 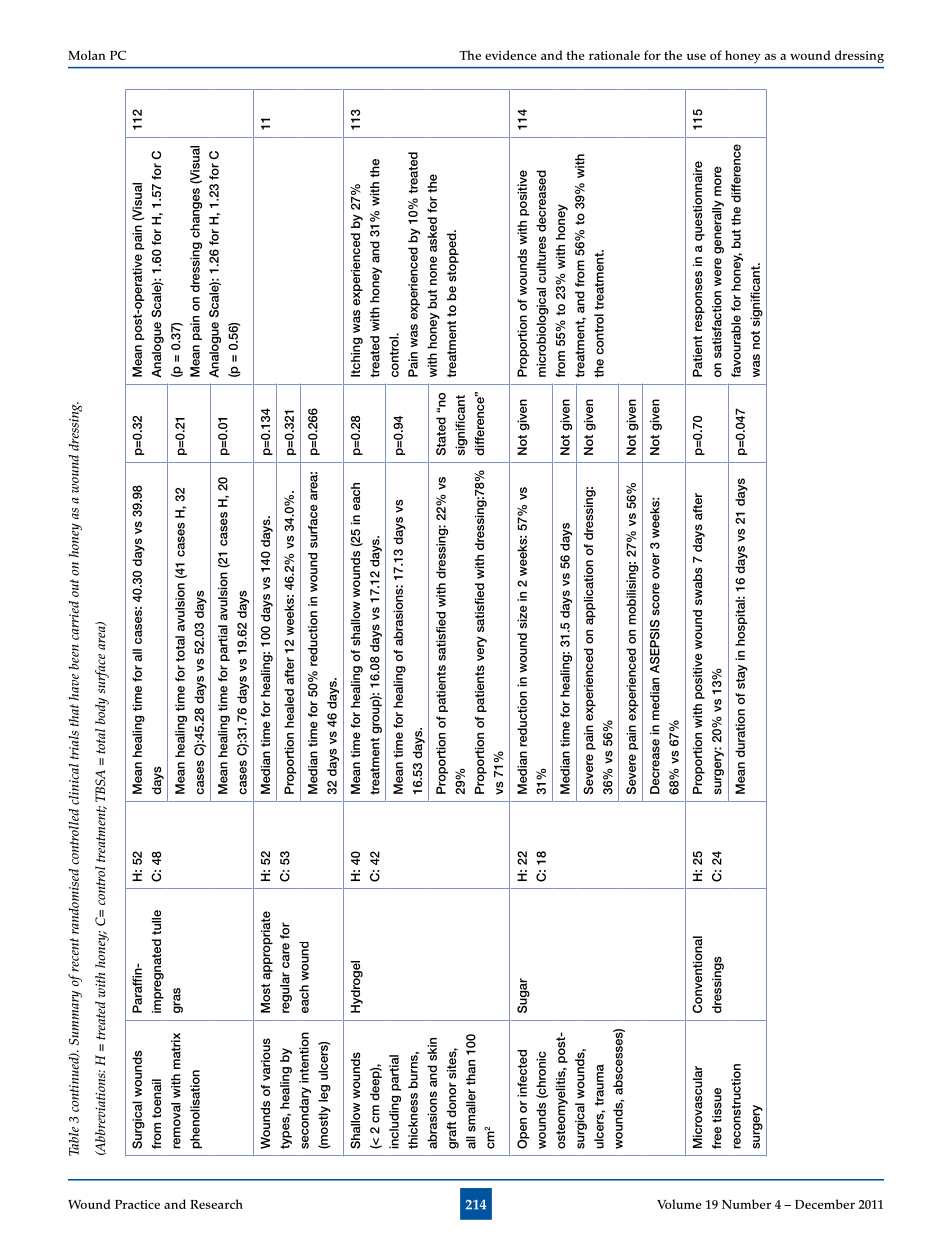 I want to click on Research, so click(x=216, y=1204).
